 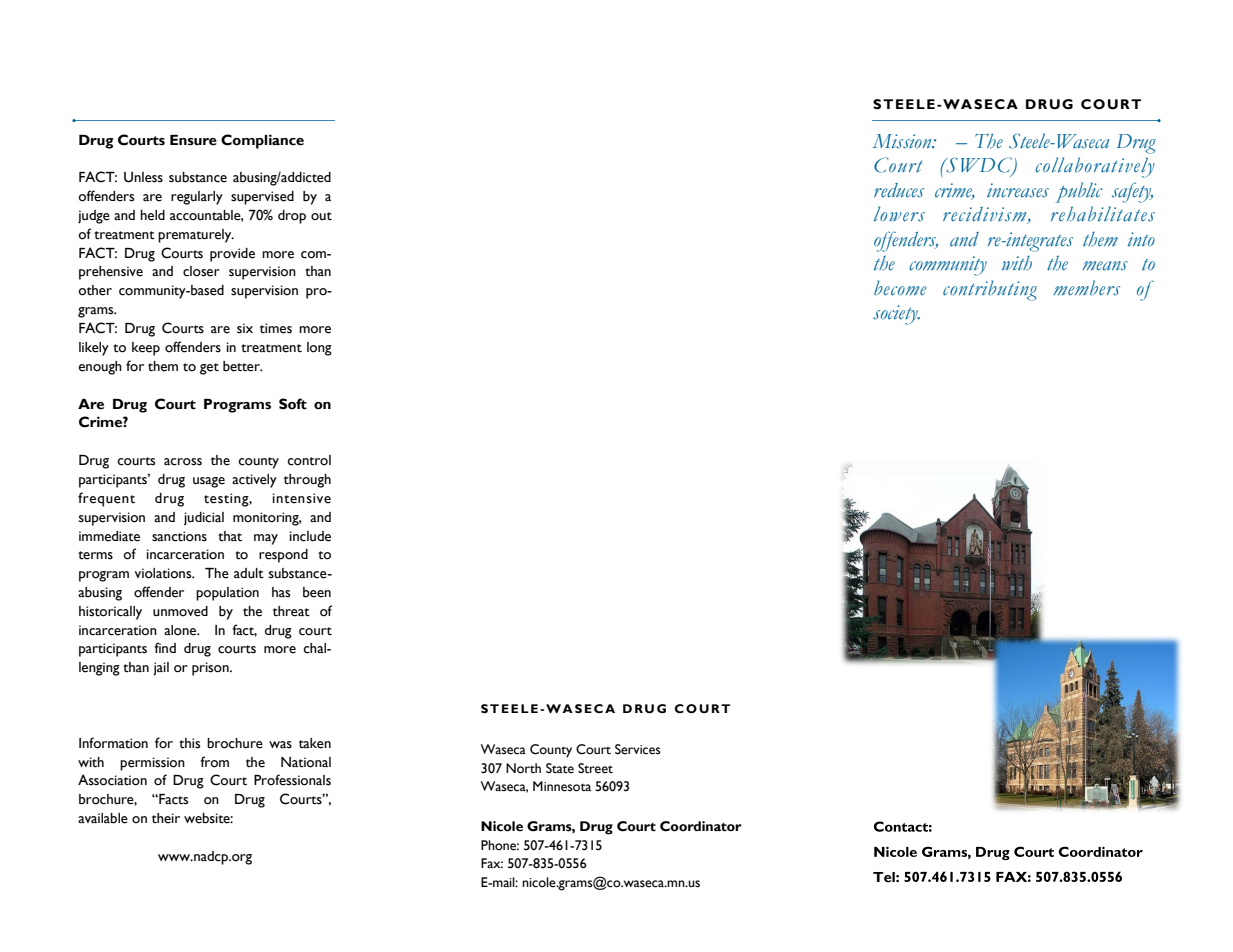 I want to click on long, so click(x=319, y=349).
